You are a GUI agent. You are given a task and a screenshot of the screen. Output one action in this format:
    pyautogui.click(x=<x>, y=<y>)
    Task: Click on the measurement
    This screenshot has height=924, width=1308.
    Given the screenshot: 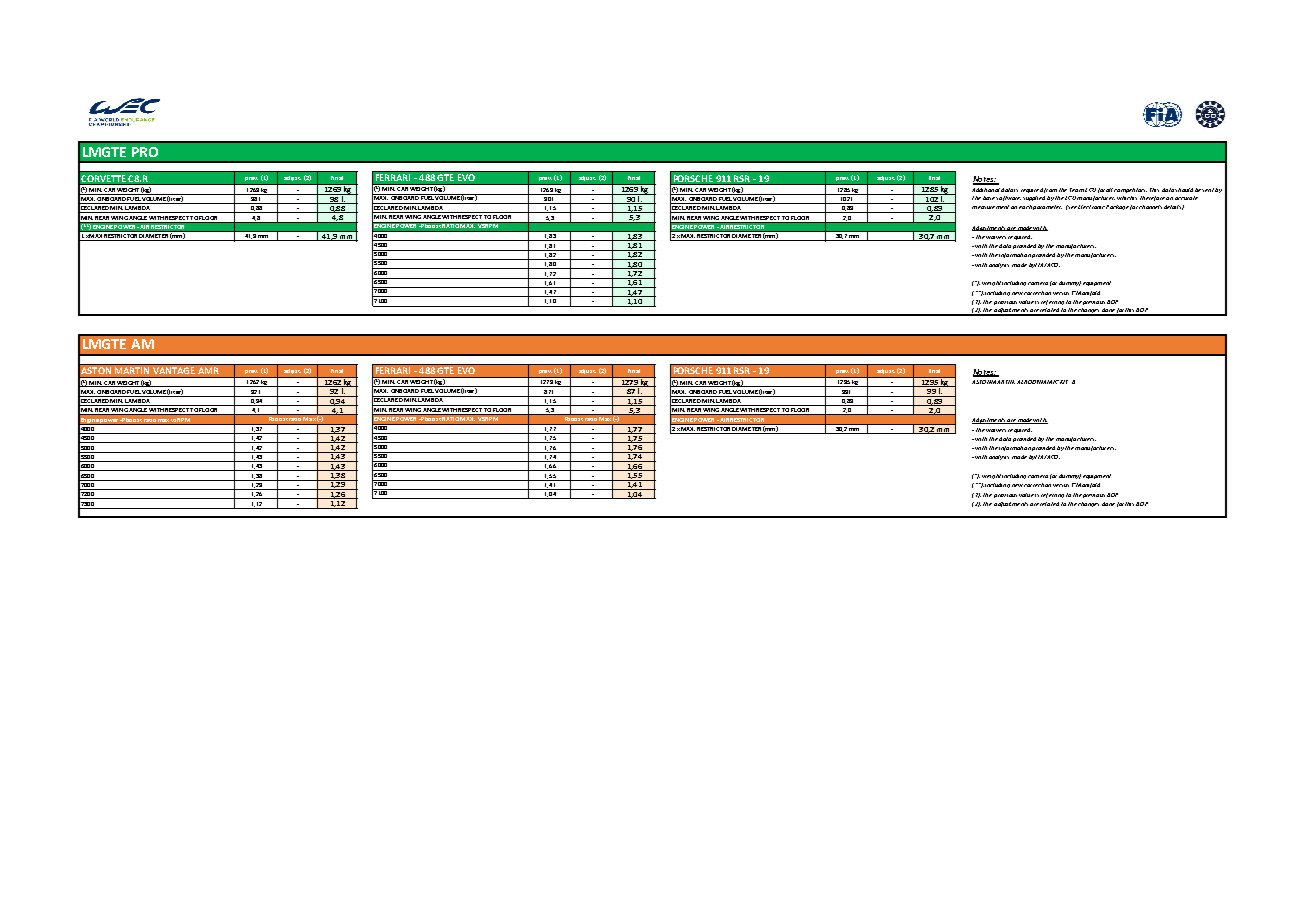 What is the action you would take?
    pyautogui.click(x=990, y=207)
